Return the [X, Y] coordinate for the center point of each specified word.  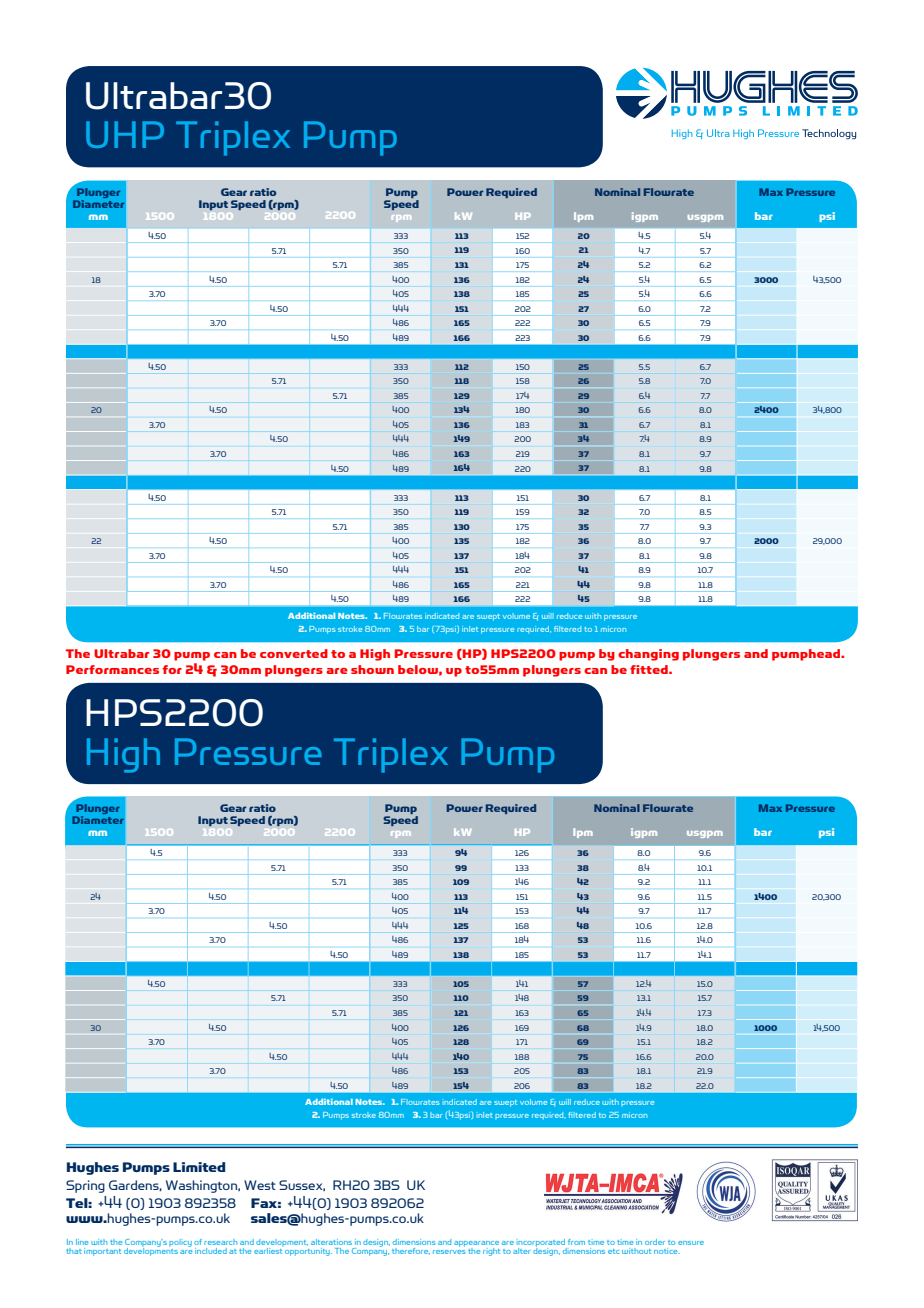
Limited [199, 1167]
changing [648, 655]
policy [180, 1243]
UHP [125, 134]
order [655, 1242]
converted [294, 653]
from [576, 1242]
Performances [112, 669]
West [260, 1185]
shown [372, 669]
